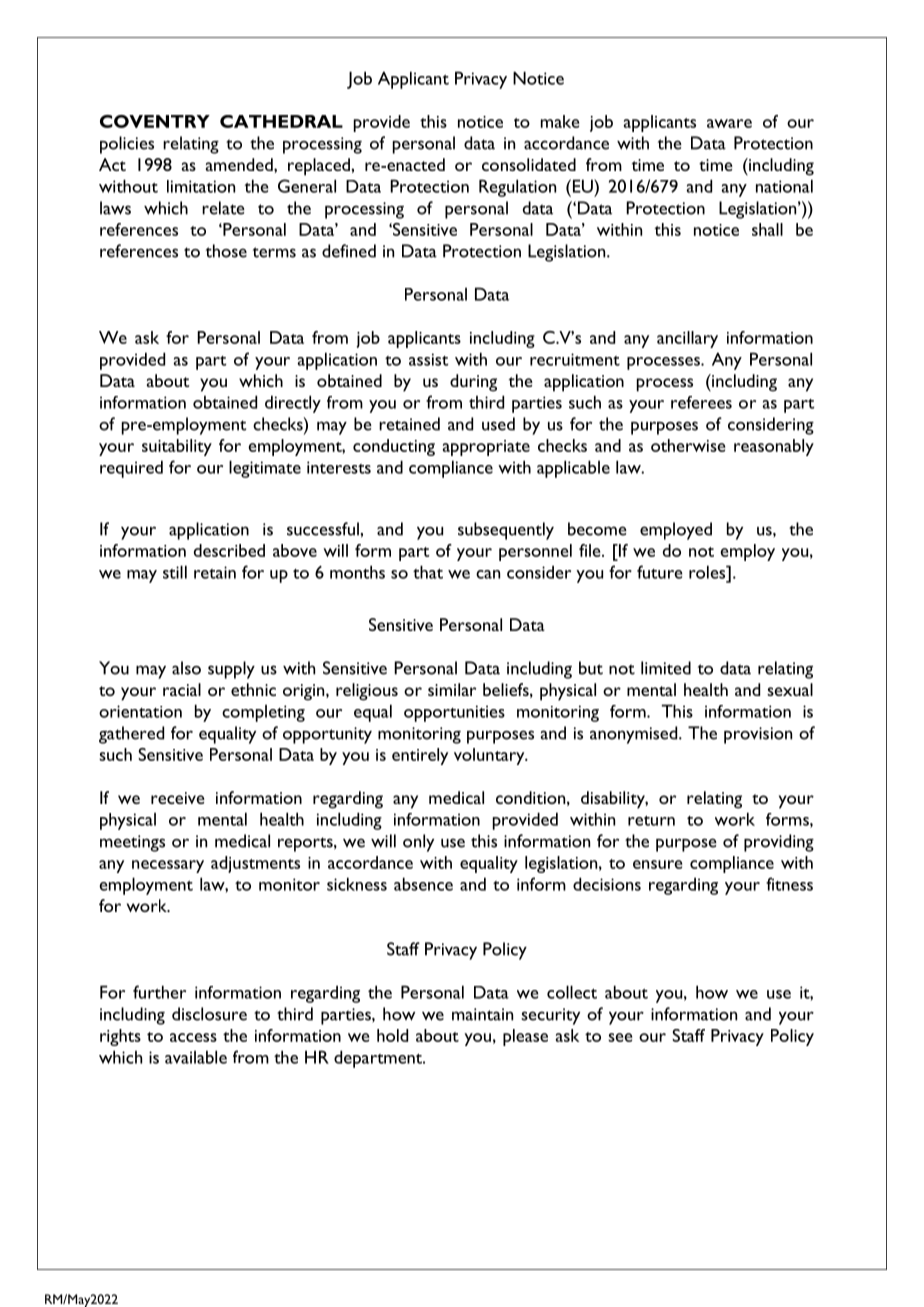 This screenshot has width=924, height=1307. What do you see at coordinates (729, 123) in the screenshot?
I see `aware` at bounding box center [729, 123].
